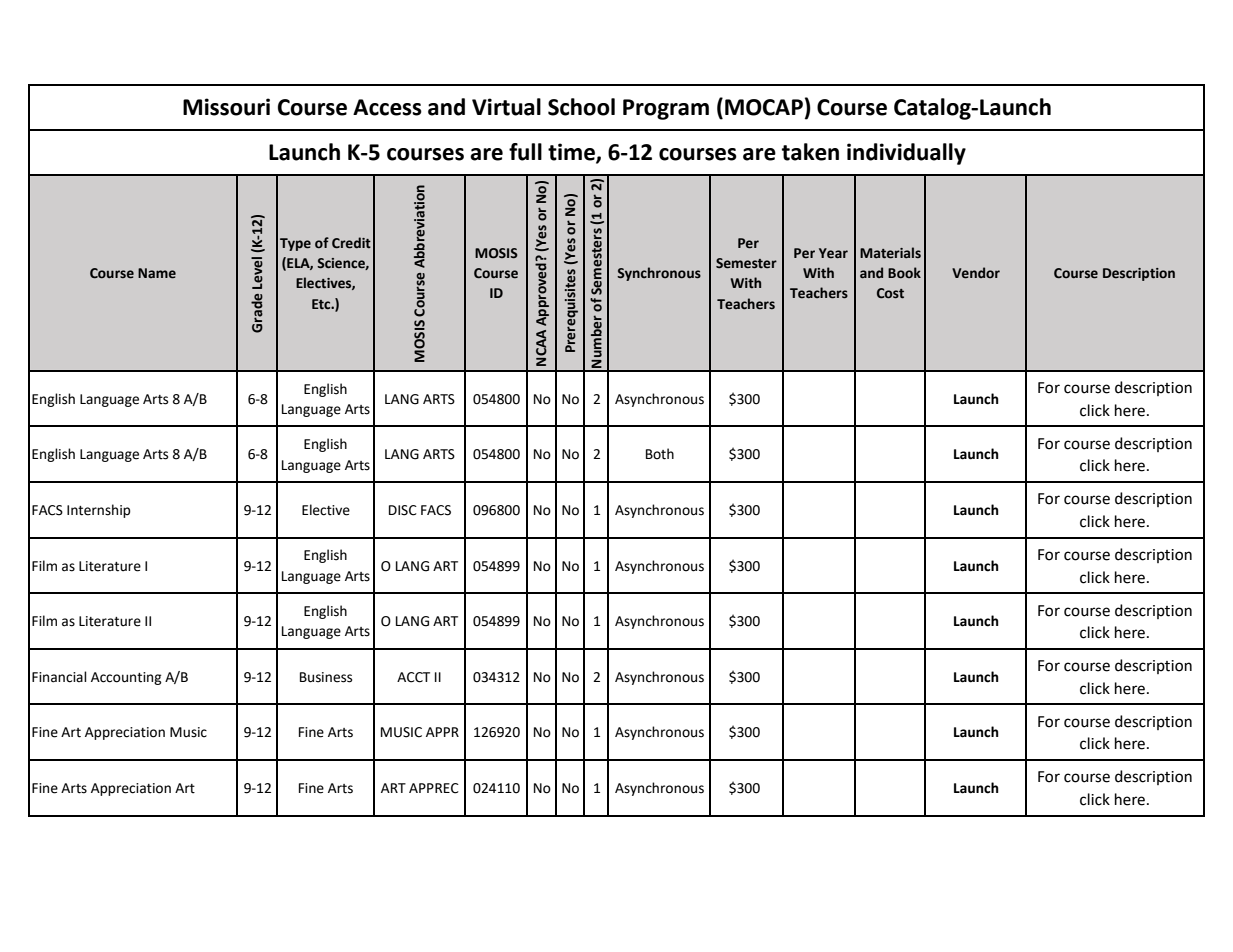  What do you see at coordinates (126, 678) in the image?
I see `Accounting` at bounding box center [126, 678].
